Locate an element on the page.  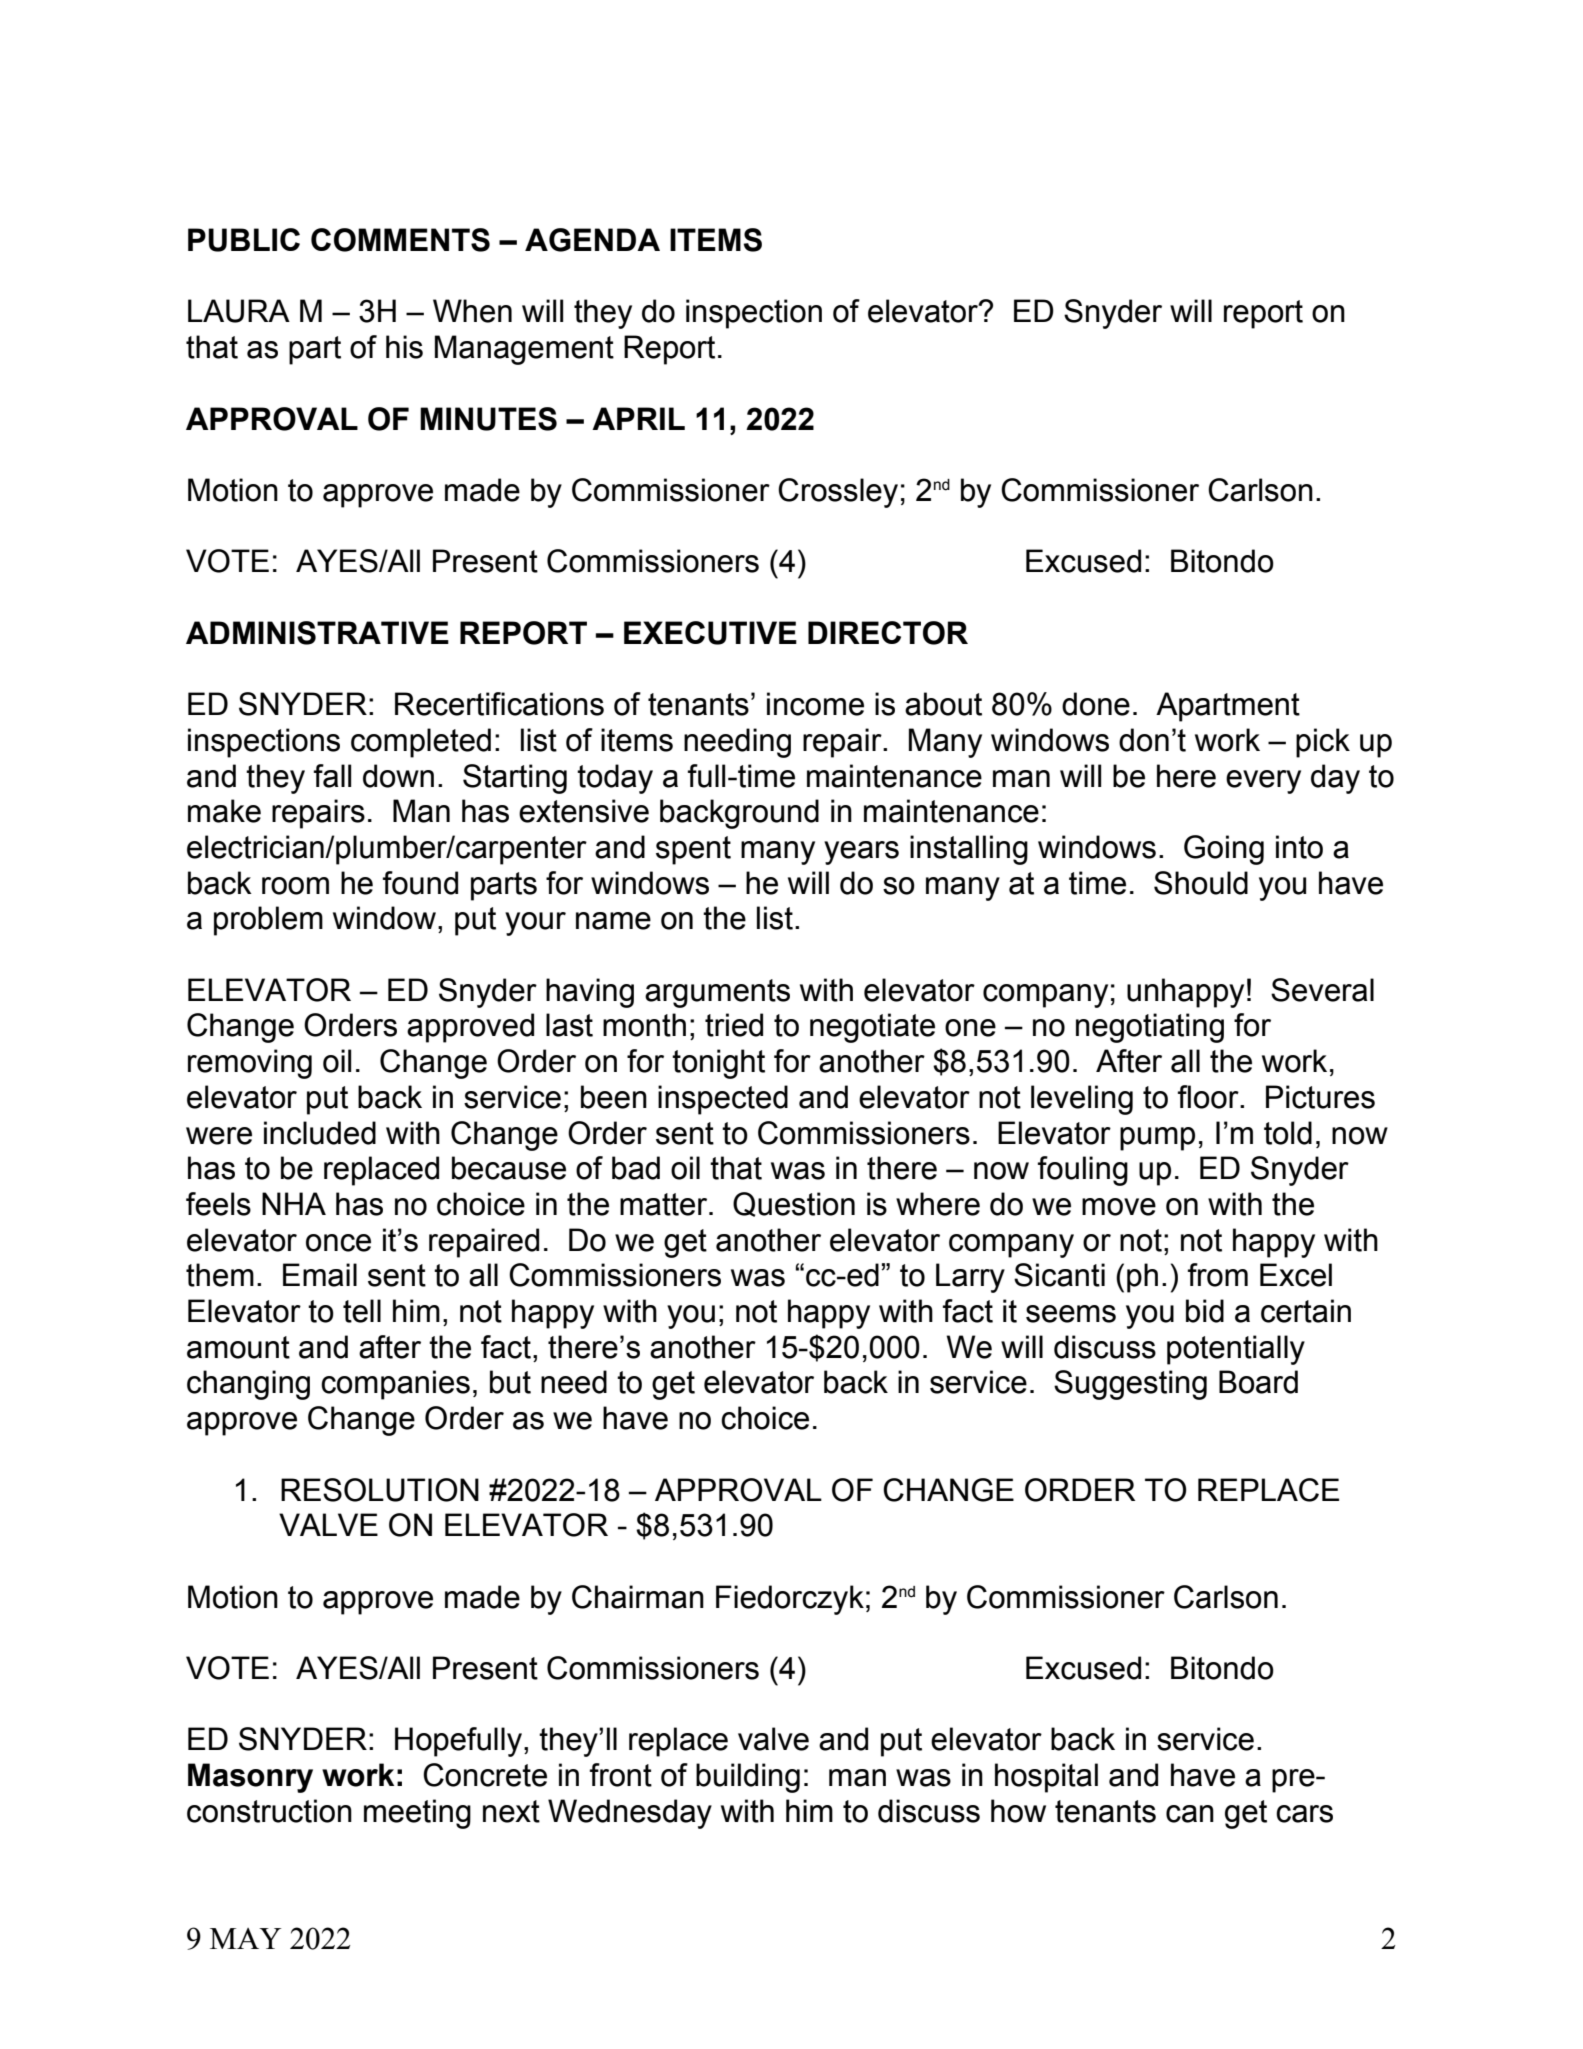
MAY is located at coordinates (245, 1938).
